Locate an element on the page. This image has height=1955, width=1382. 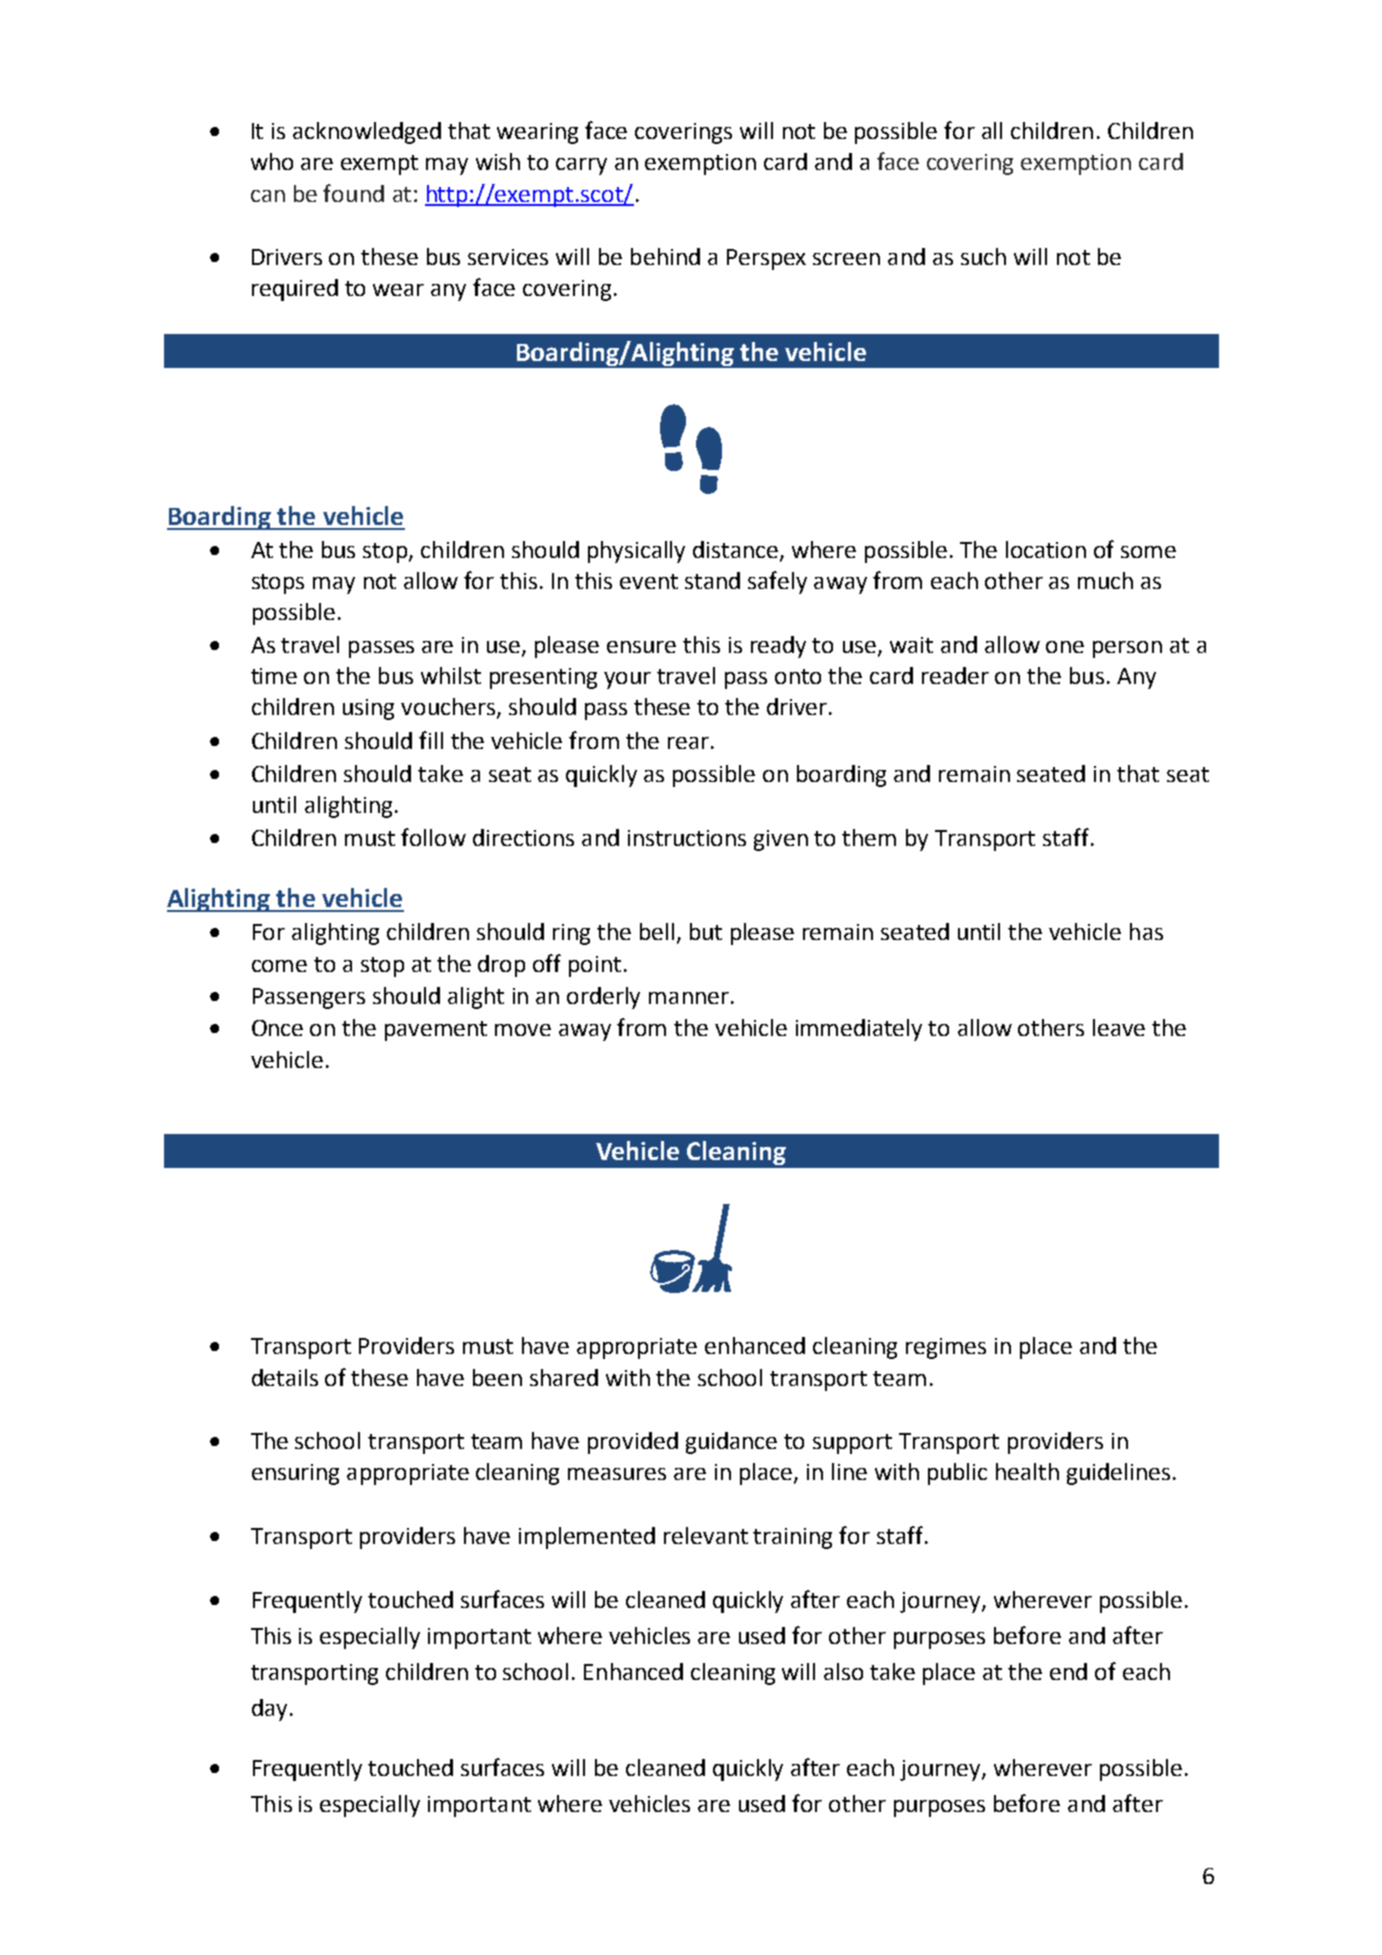
has is located at coordinates (1146, 931).
